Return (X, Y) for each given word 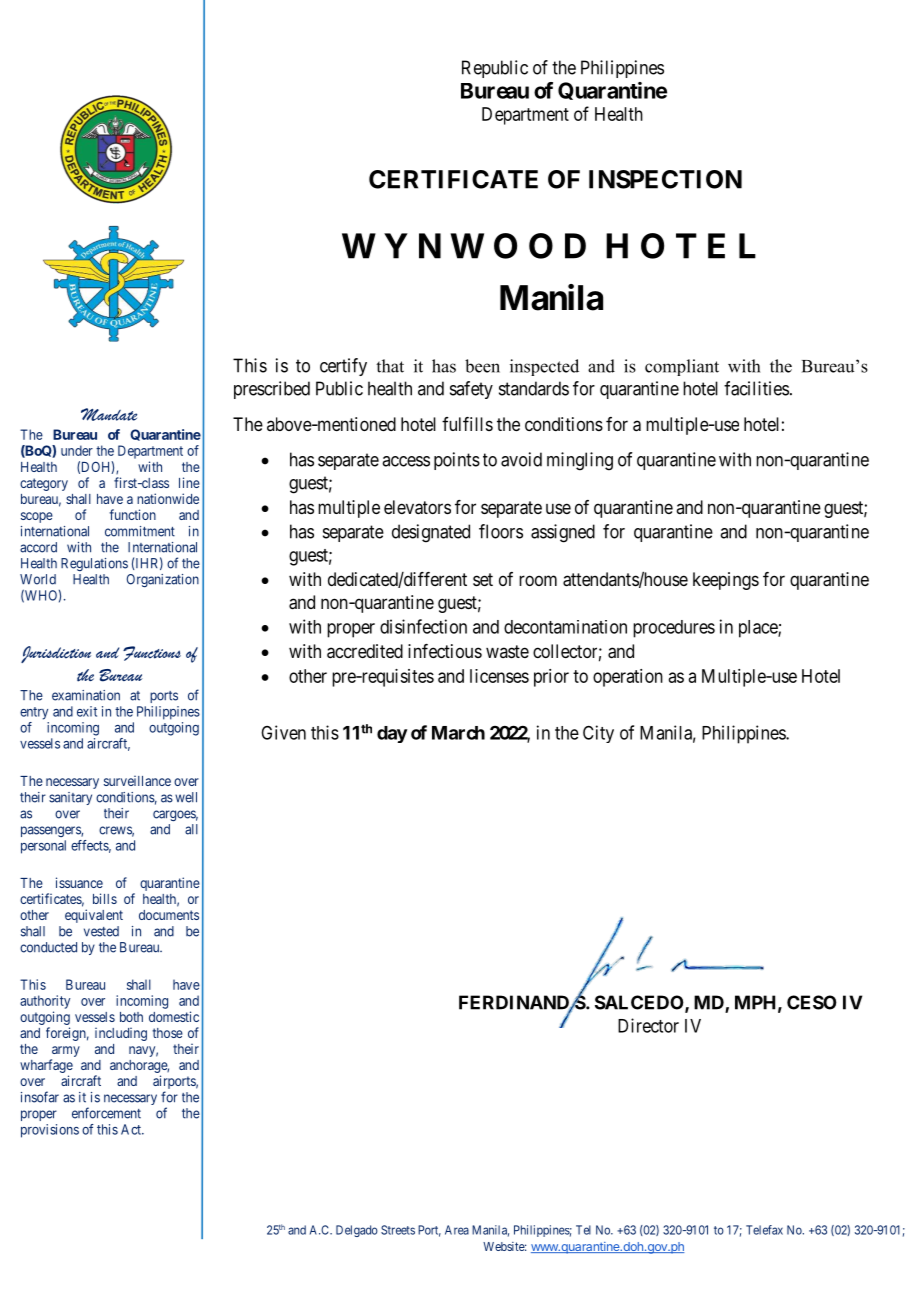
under (77, 450)
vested (101, 931)
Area (457, 1230)
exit (87, 711)
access (406, 461)
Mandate (109, 414)
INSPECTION (665, 179)
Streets (398, 1230)
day (392, 734)
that (390, 366)
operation (628, 678)
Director (648, 1025)
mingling (580, 461)
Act (132, 1129)
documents (169, 915)
